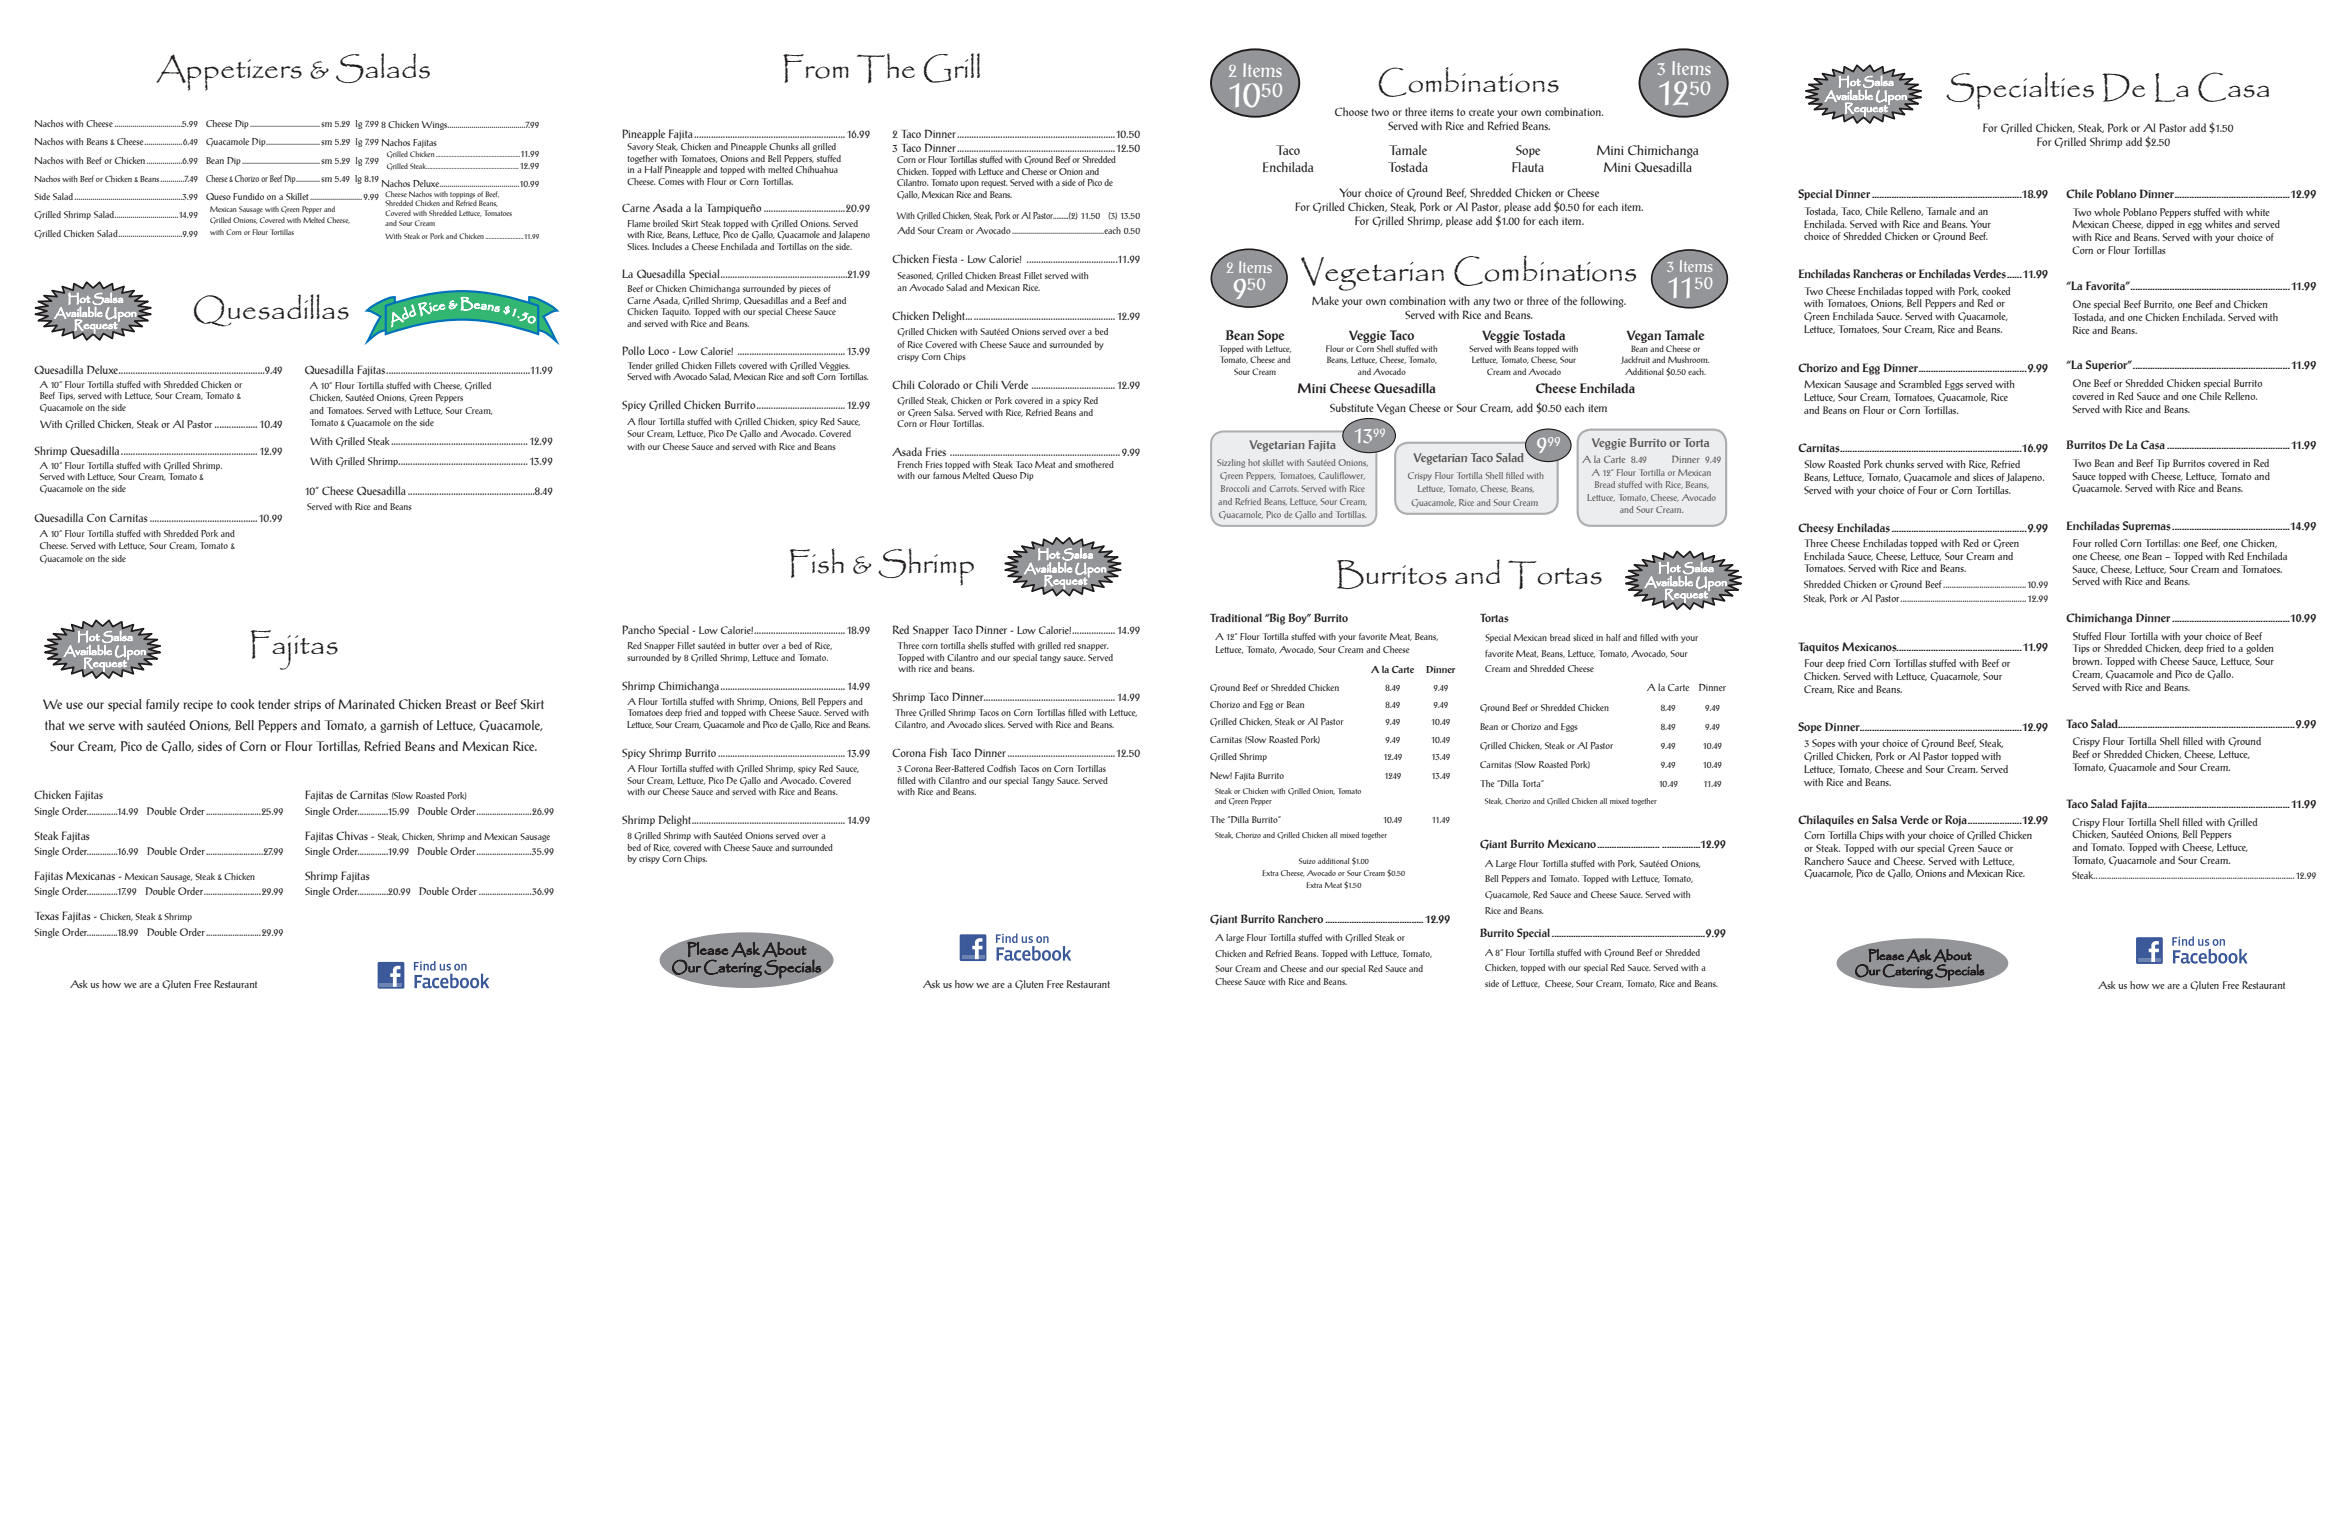 The height and width of the document is (1521, 2351). I want to click on create, so click(1481, 112).
